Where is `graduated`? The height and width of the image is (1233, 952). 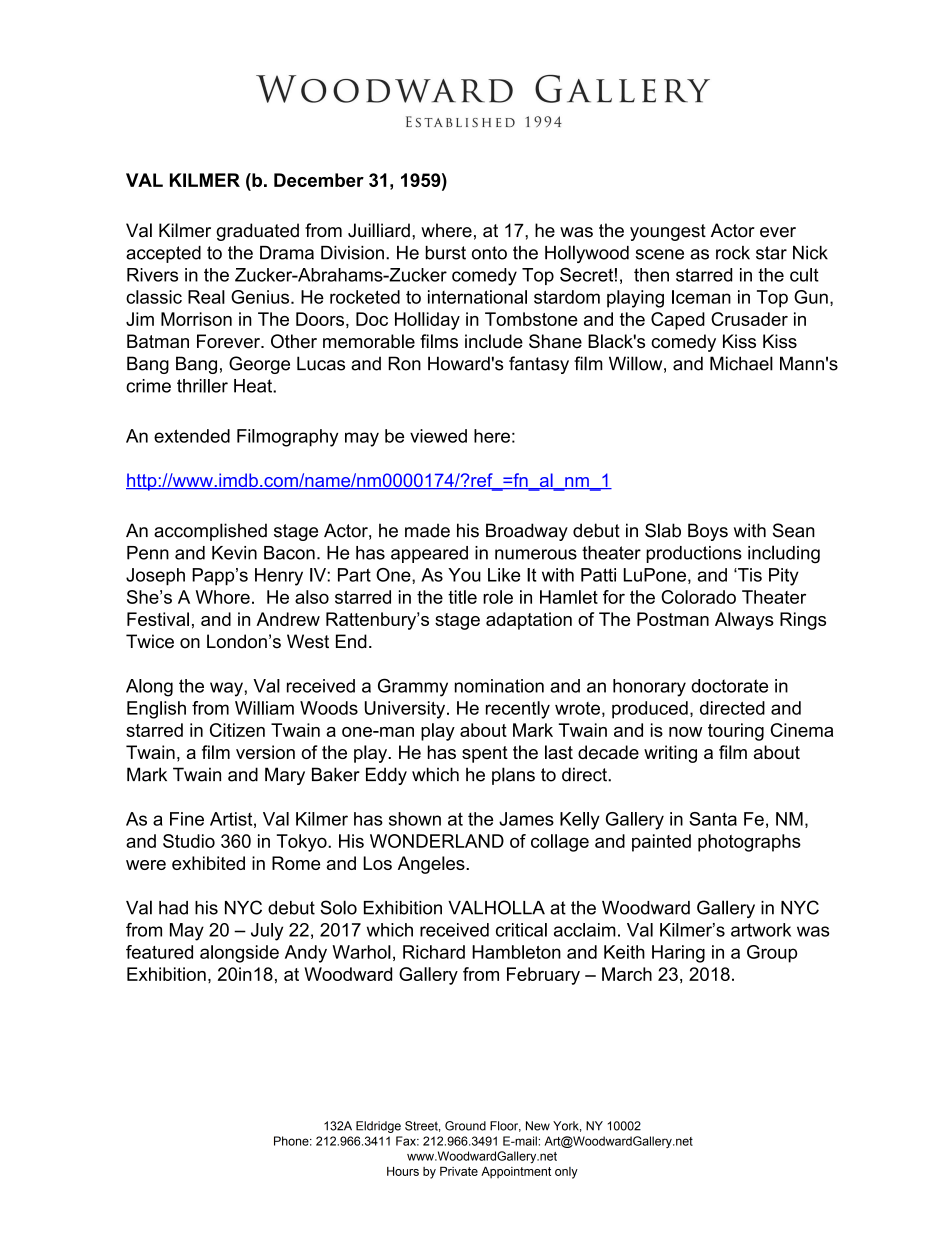
graduated is located at coordinates (257, 232).
